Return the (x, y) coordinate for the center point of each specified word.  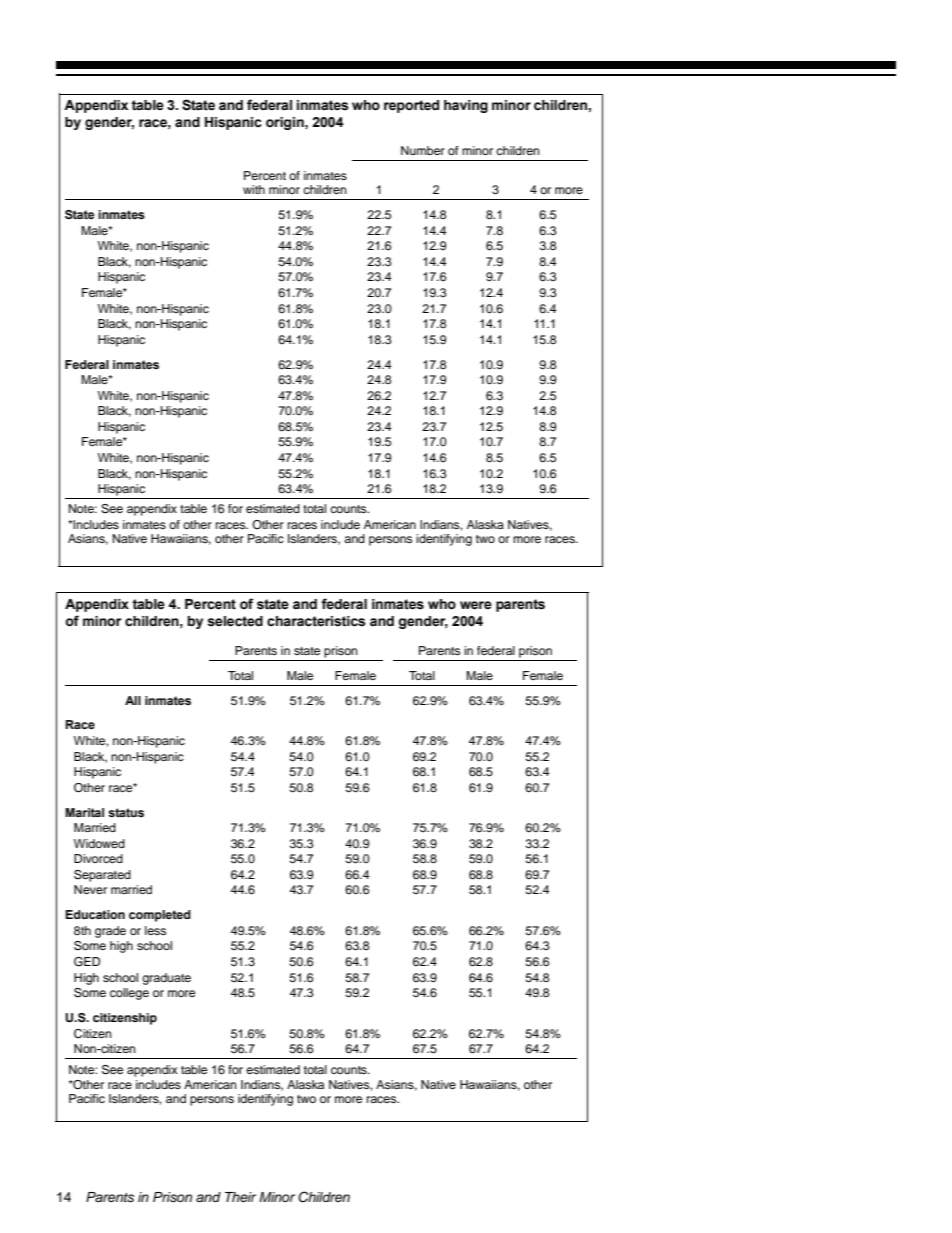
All (133, 700)
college (129, 994)
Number (423, 150)
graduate (166, 979)
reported (411, 106)
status (126, 812)
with (254, 189)
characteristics (316, 621)
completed (160, 916)
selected (235, 621)
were (476, 605)
